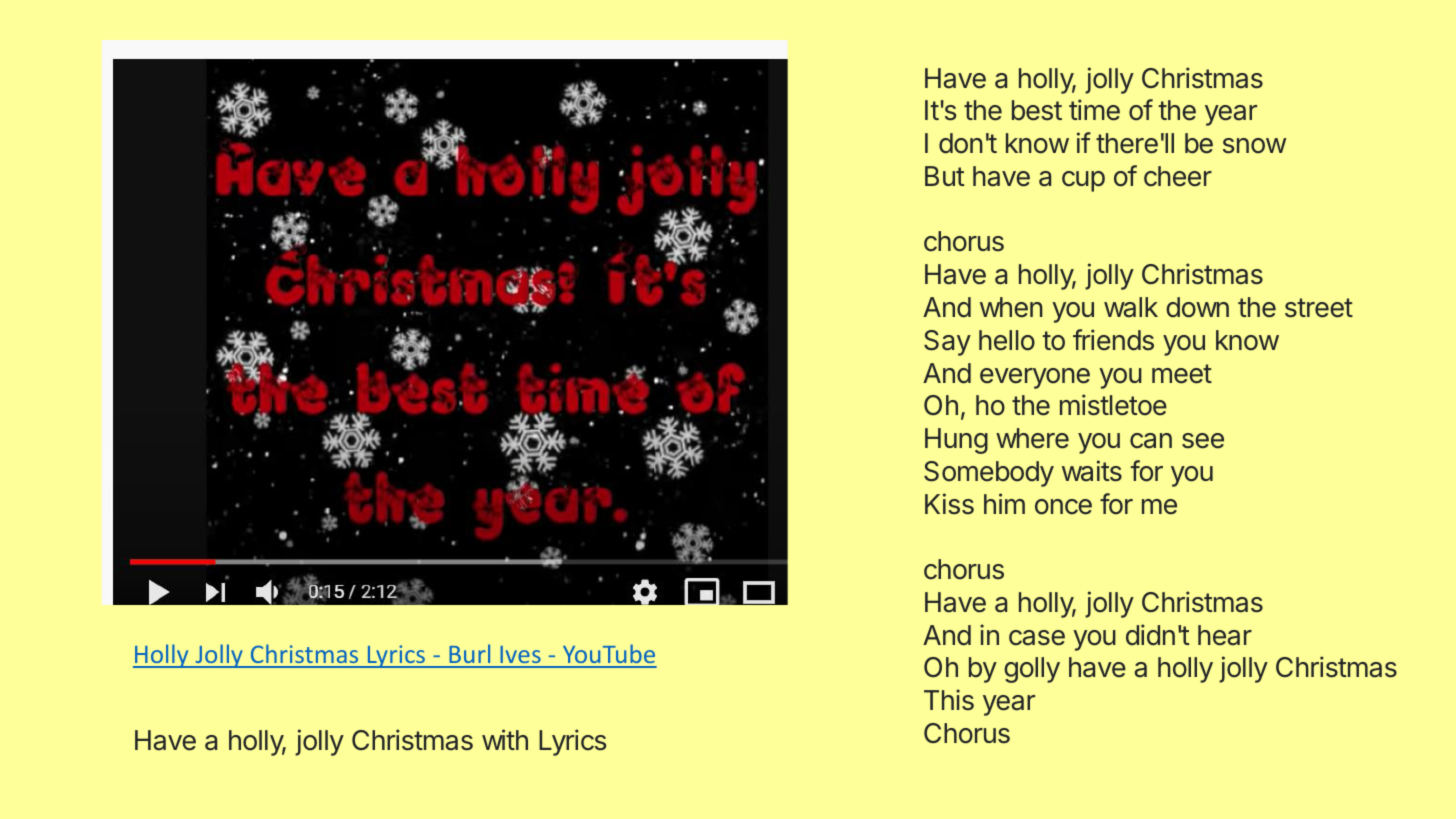 The image size is (1456, 819). What do you see at coordinates (1004, 503) in the screenshot?
I see `him` at bounding box center [1004, 503].
